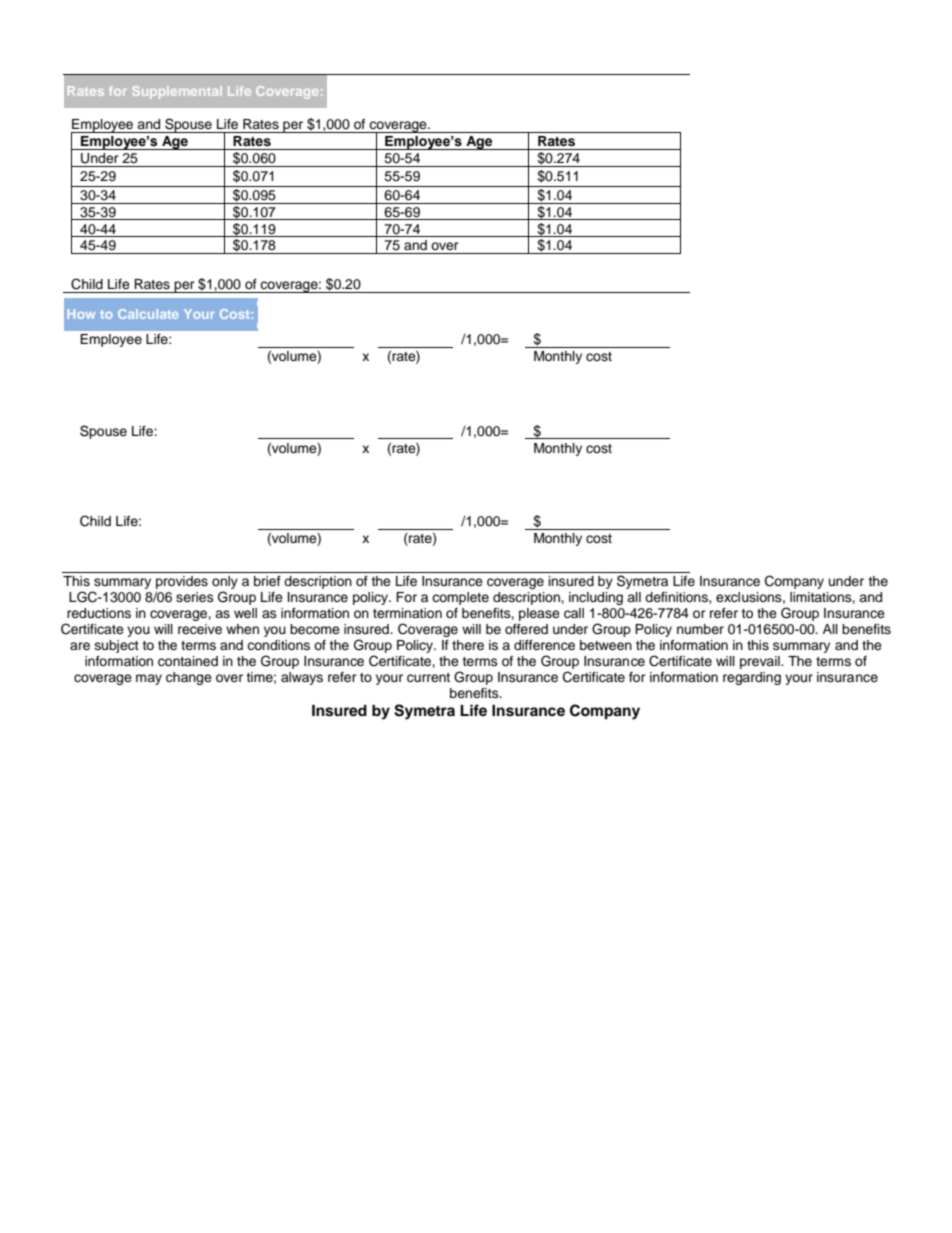 The width and height of the screenshot is (952, 1233). Describe the element at coordinates (700, 629) in the screenshot. I see `number` at that location.
